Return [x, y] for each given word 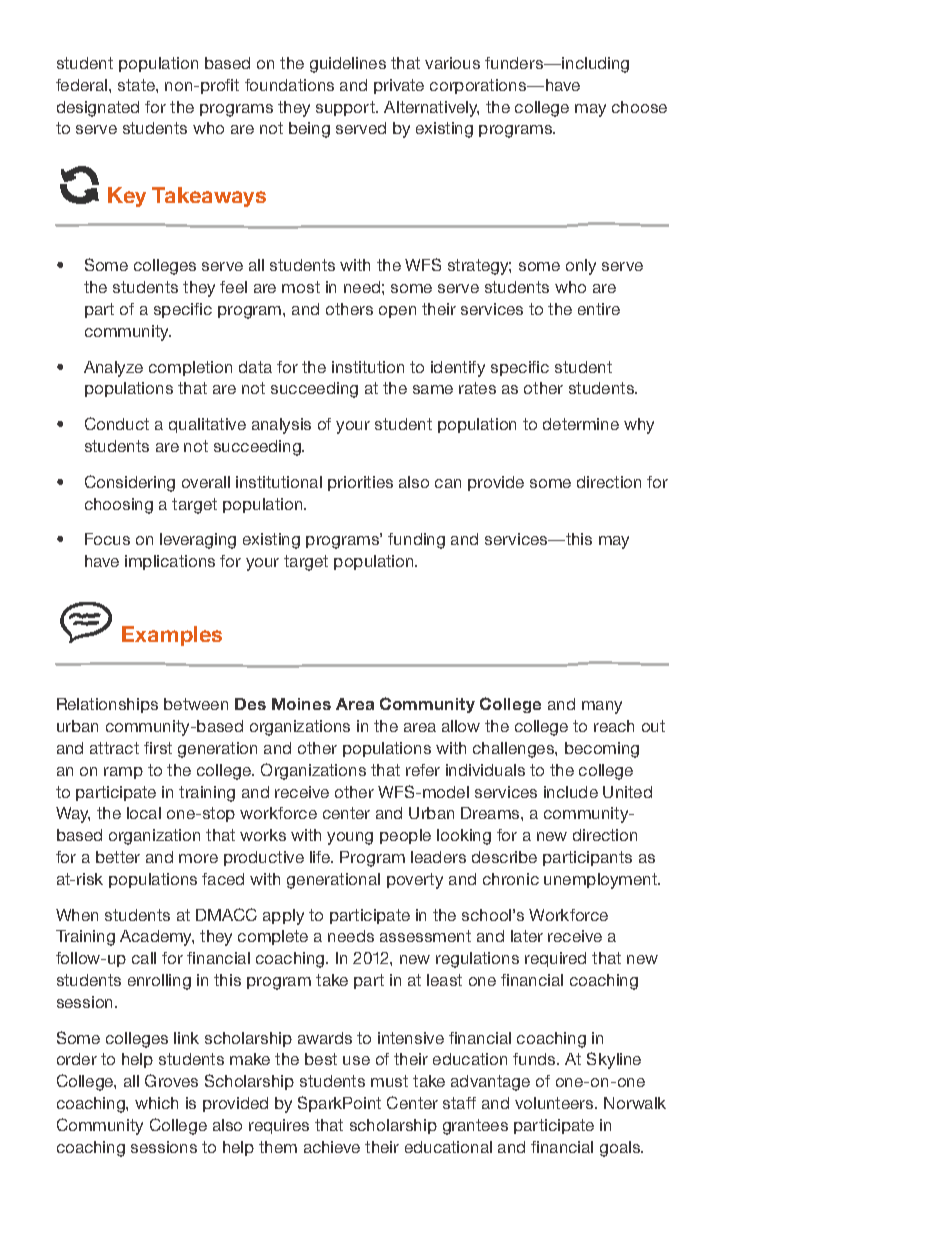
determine [581, 424]
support [346, 108]
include [571, 792]
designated [98, 109]
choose [639, 107]
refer [423, 770]
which [156, 1103]
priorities [360, 483]
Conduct [117, 423]
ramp [123, 773]
